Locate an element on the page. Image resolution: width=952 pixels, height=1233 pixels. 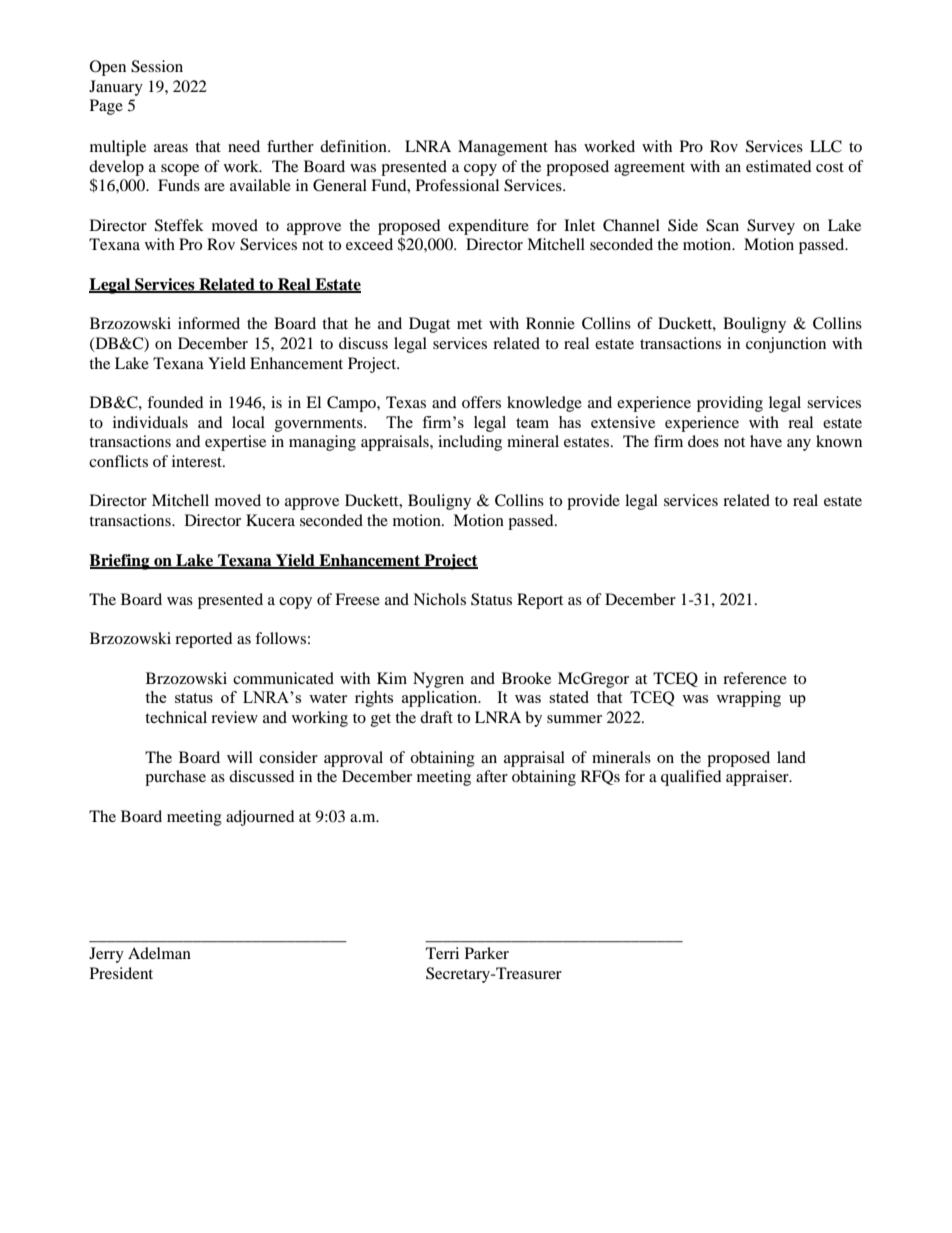
reference is located at coordinates (755, 678).
